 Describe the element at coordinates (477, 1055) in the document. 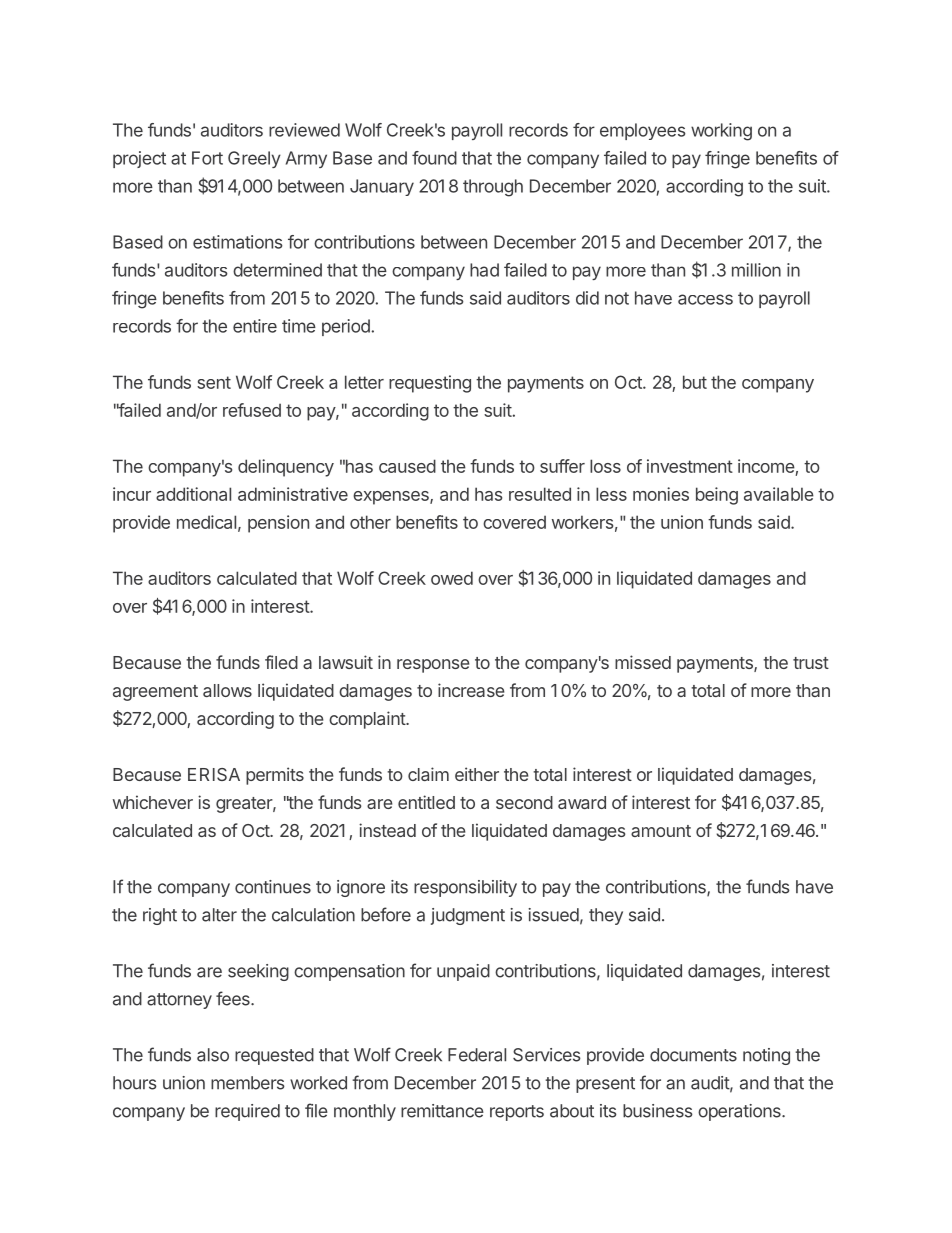

I see `Federal` at that location.
